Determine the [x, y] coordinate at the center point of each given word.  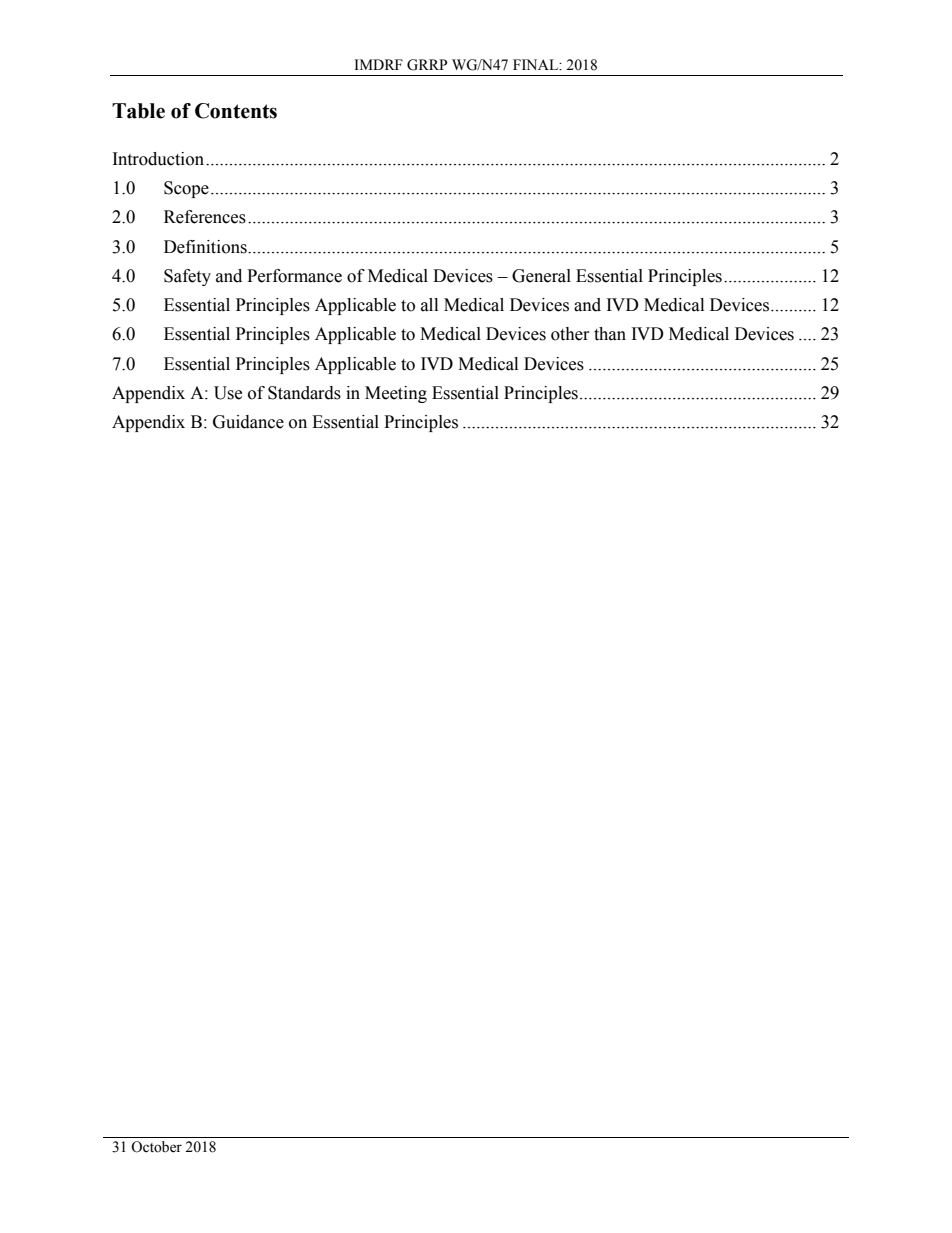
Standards [304, 393]
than [610, 334]
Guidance [248, 422]
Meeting [396, 394]
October [156, 1147]
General [541, 276]
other [570, 334]
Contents [236, 111]
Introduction [160, 159]
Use [228, 393]
